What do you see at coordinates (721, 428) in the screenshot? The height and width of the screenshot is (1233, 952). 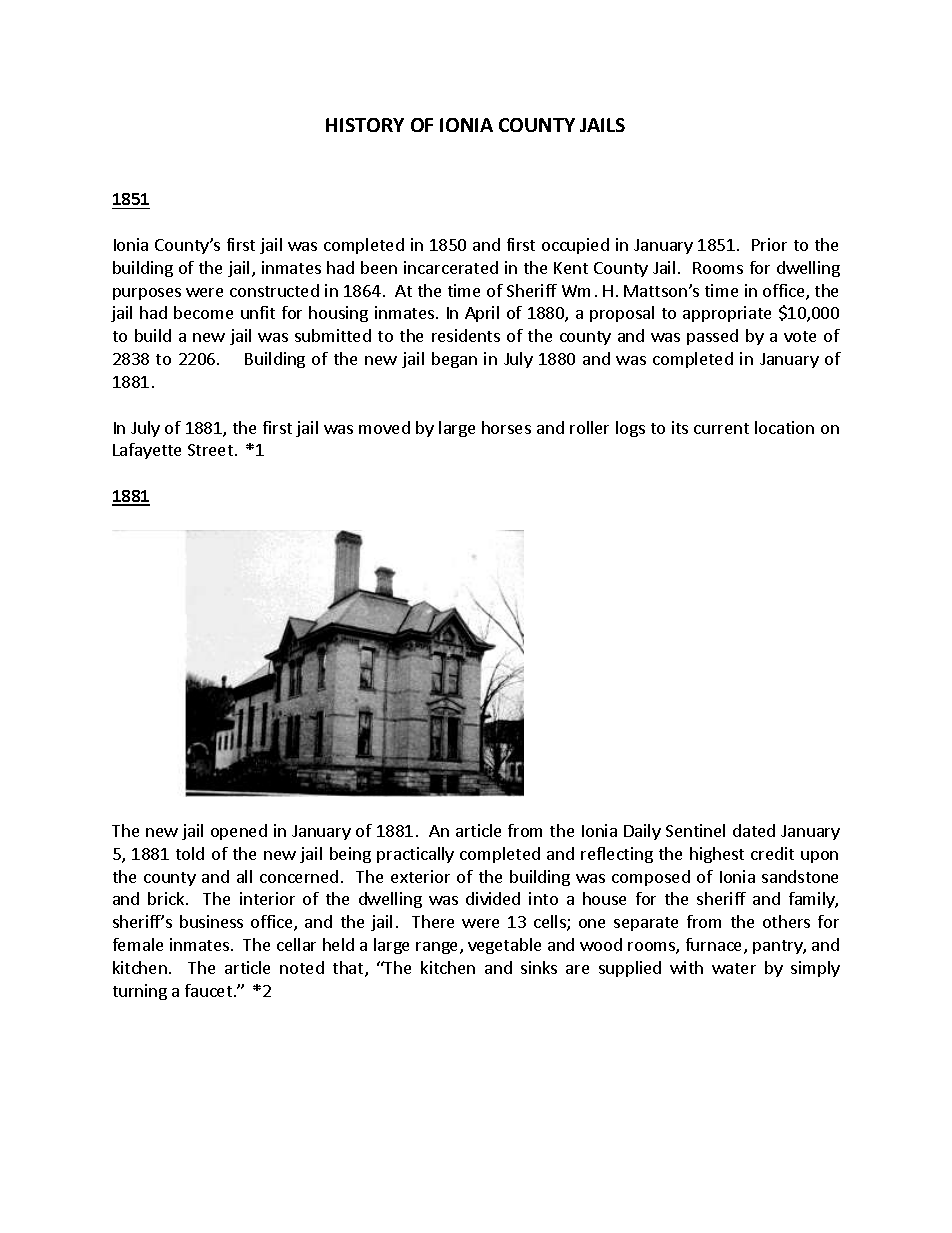 I see `current` at bounding box center [721, 428].
